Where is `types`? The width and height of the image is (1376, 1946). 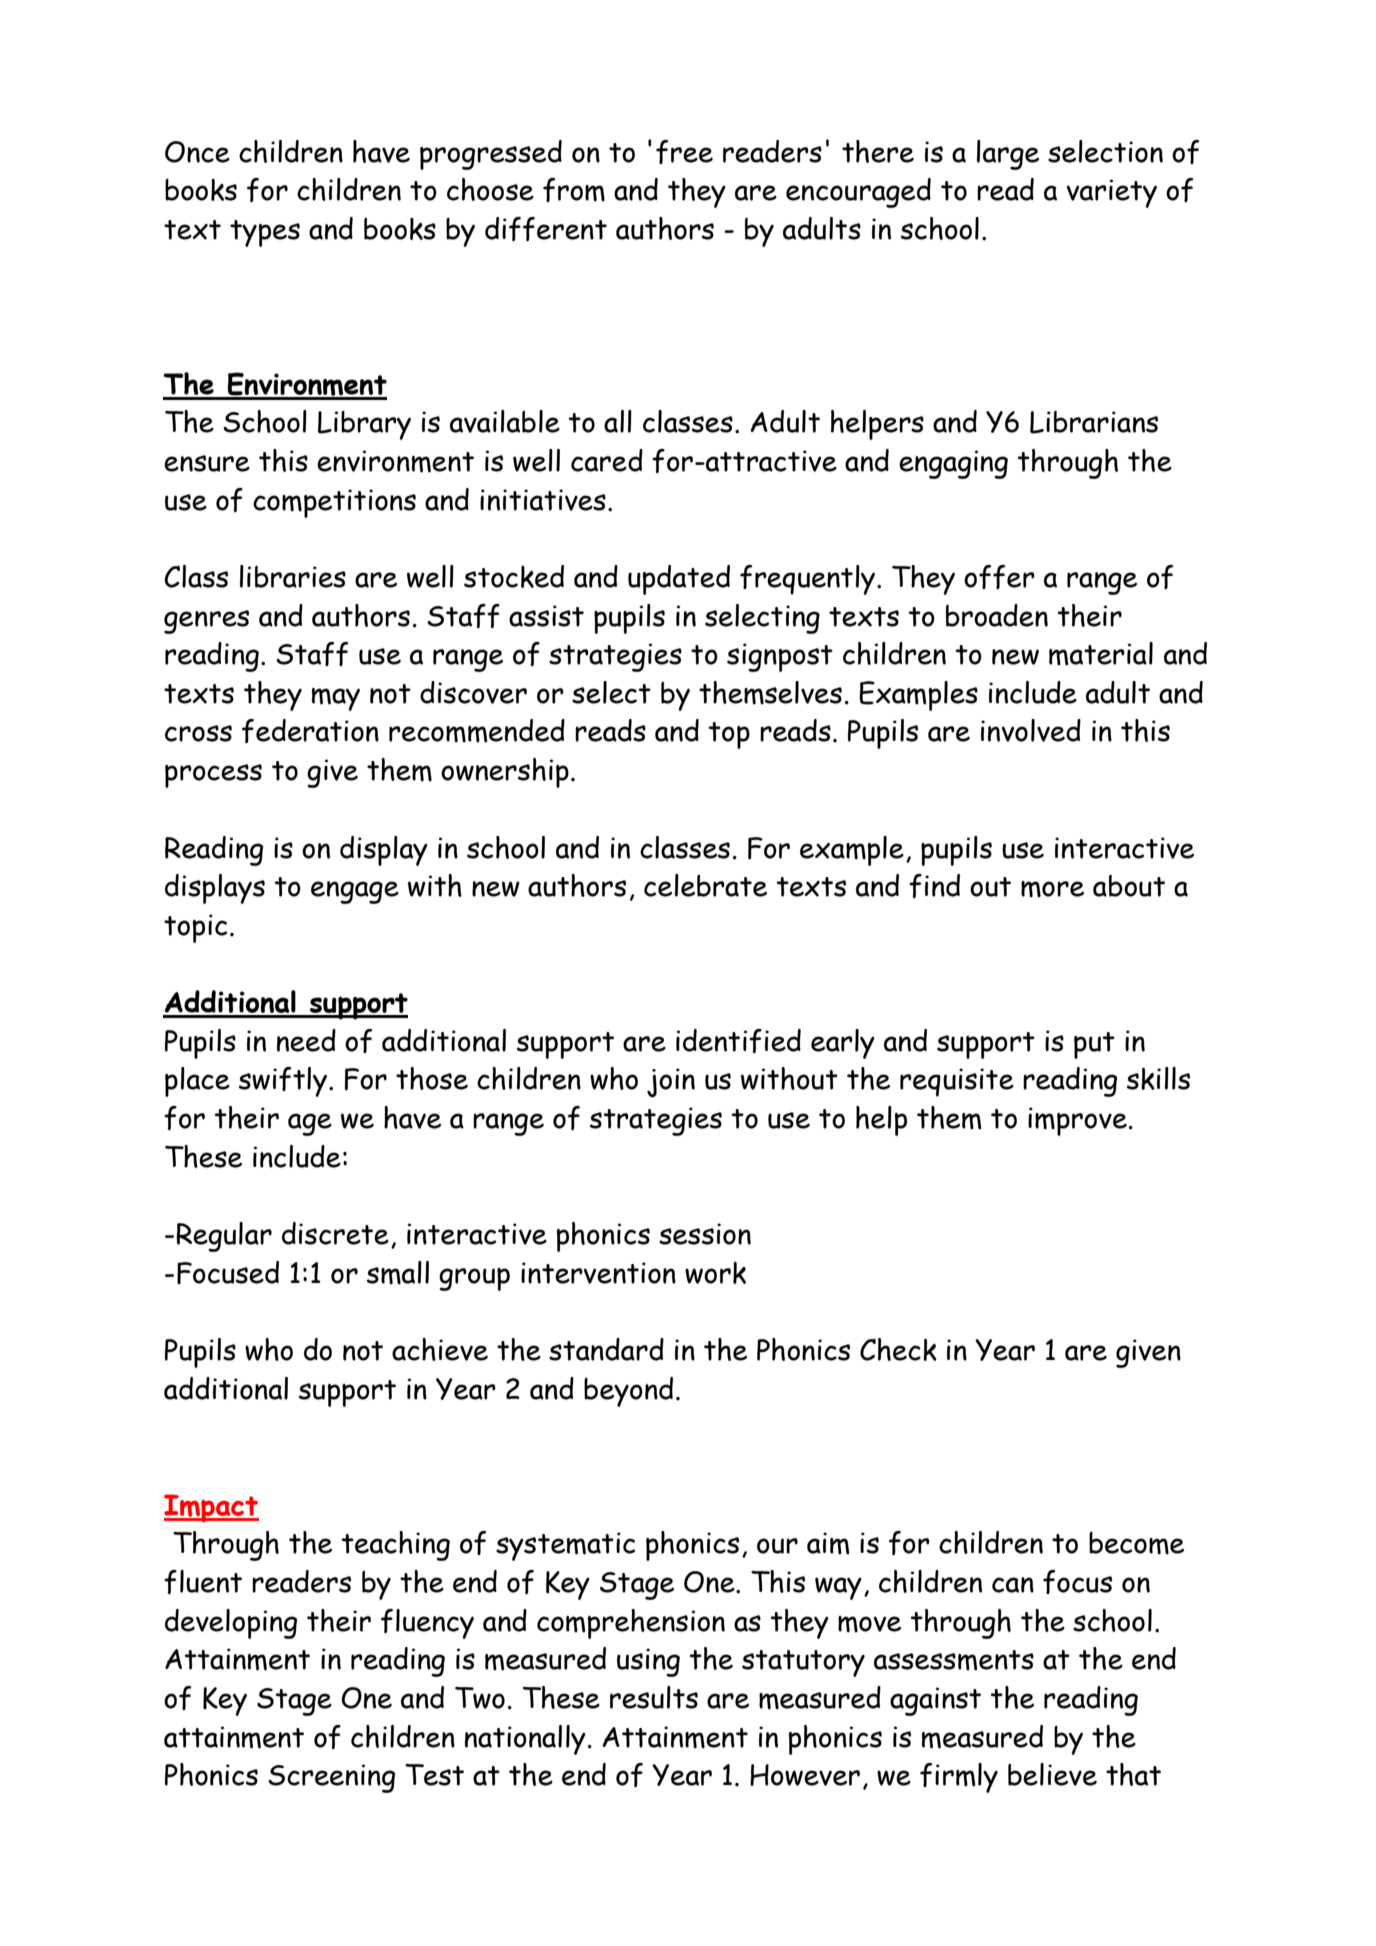 types is located at coordinates (265, 233).
